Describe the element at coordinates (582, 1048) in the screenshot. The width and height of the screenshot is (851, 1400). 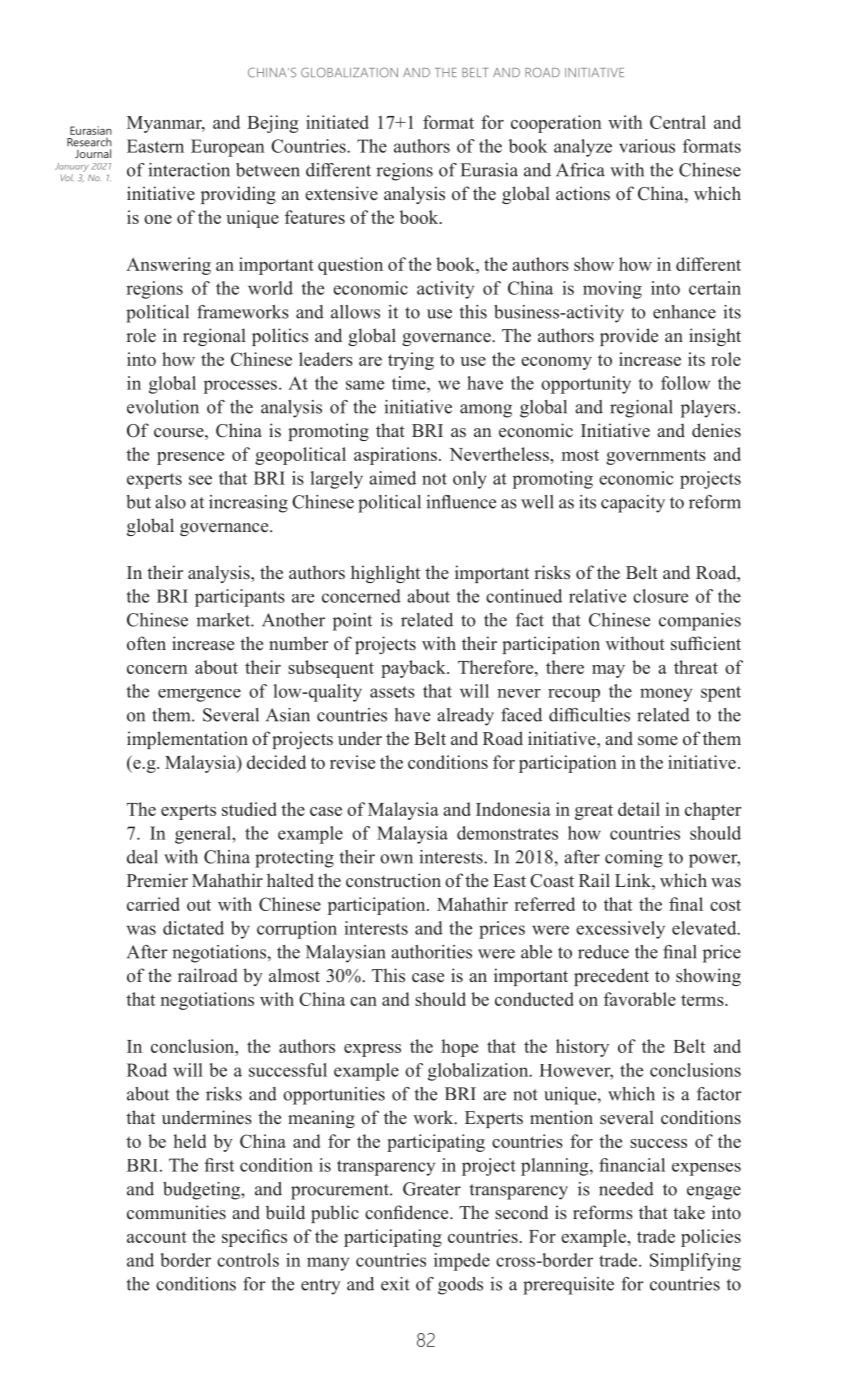
I see `history` at that location.
